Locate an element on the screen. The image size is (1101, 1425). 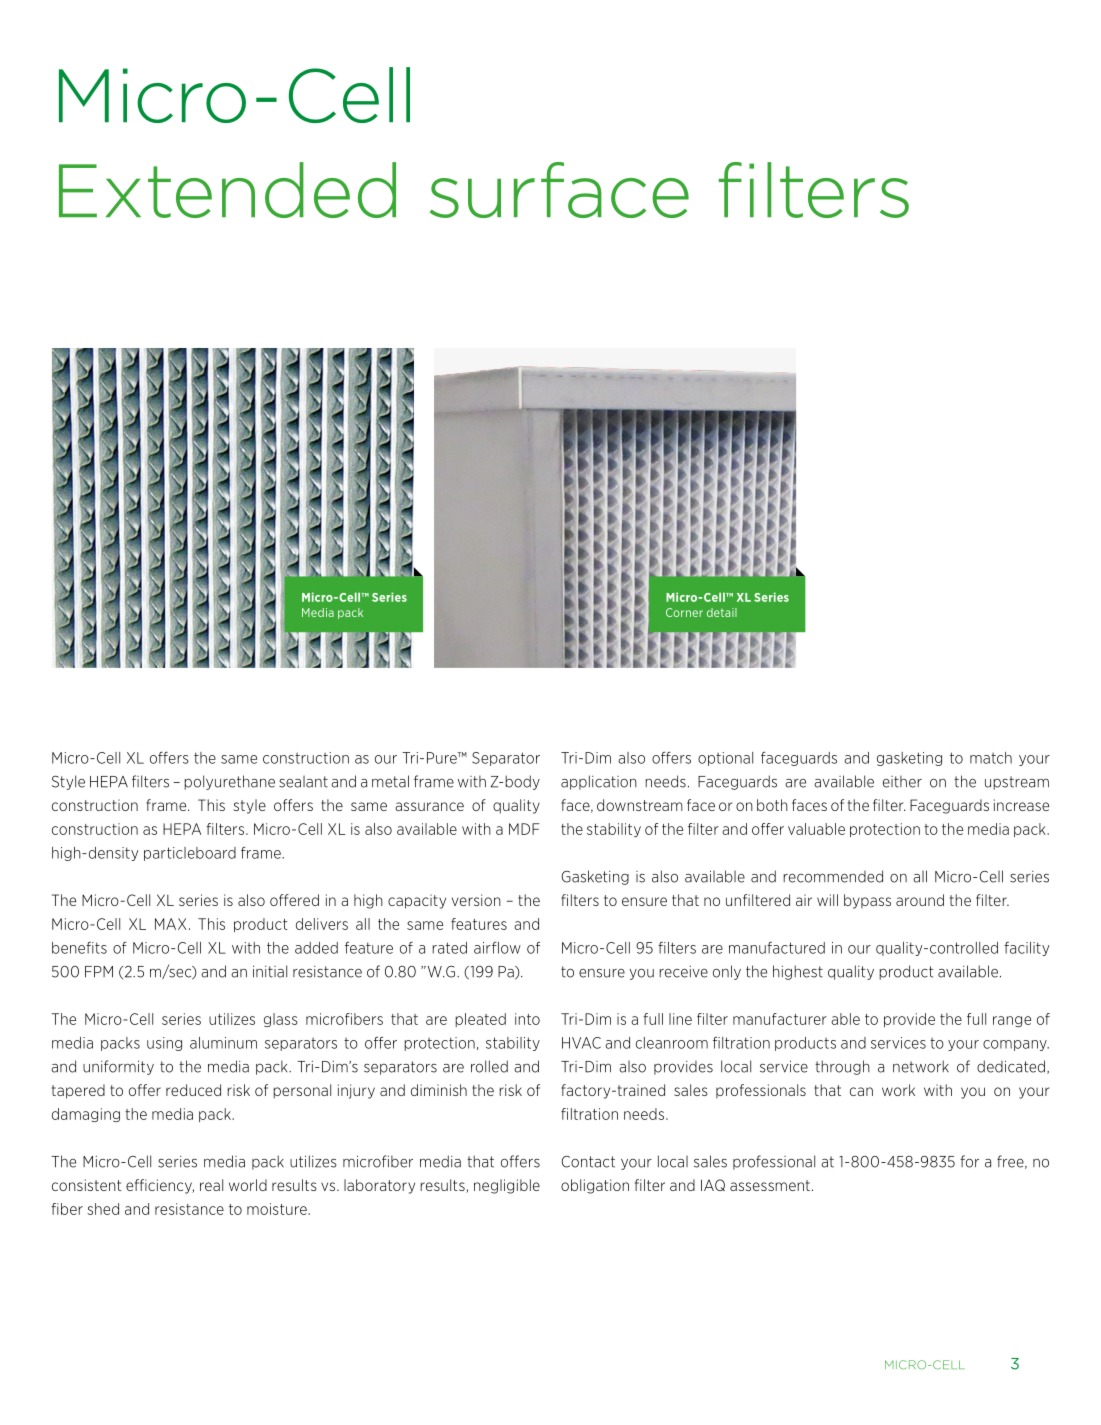
real is located at coordinates (211, 1185).
